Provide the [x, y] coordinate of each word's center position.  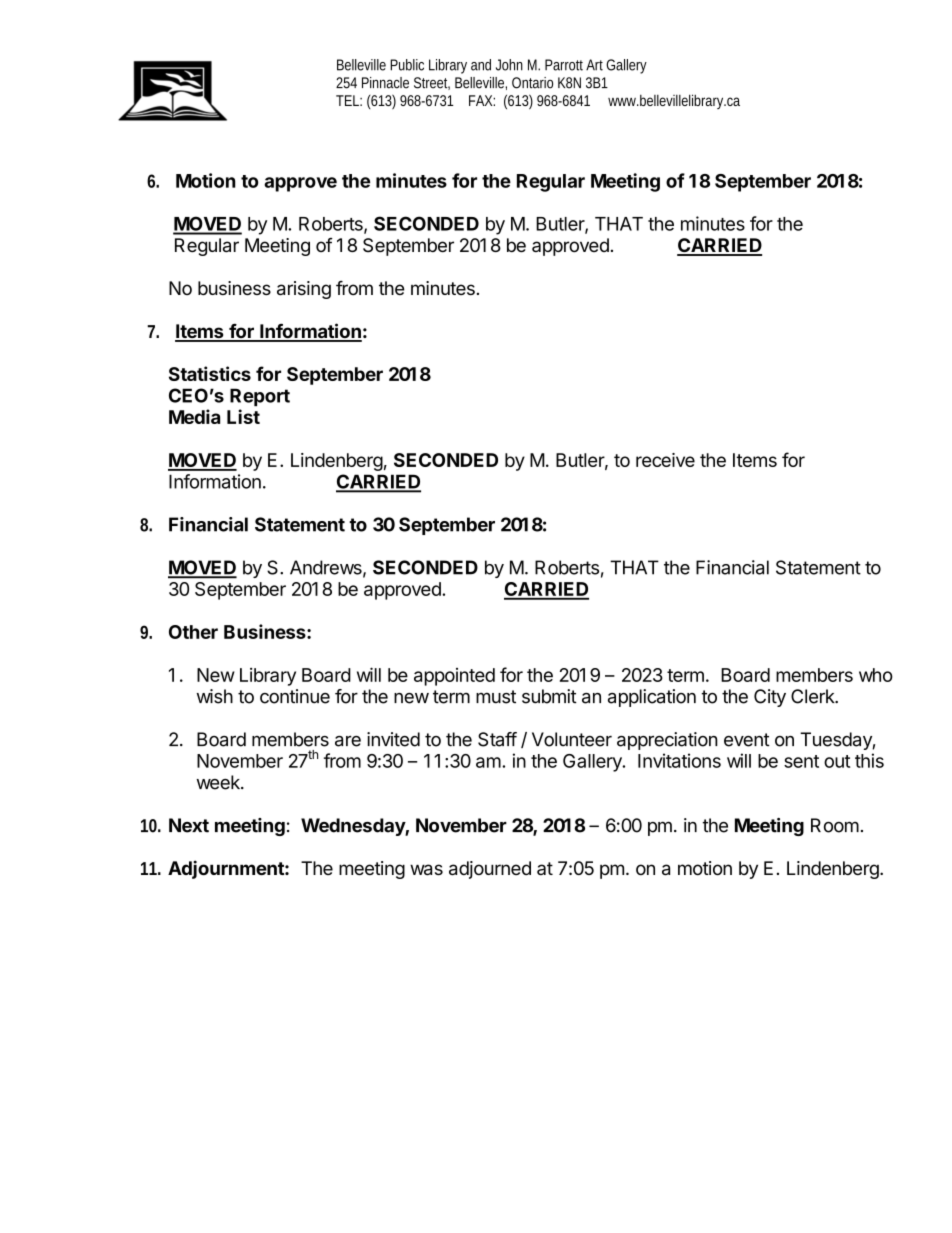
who [876, 675]
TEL [347, 100]
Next [189, 825]
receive [665, 460]
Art [594, 65]
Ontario [532, 83]
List [243, 416]
